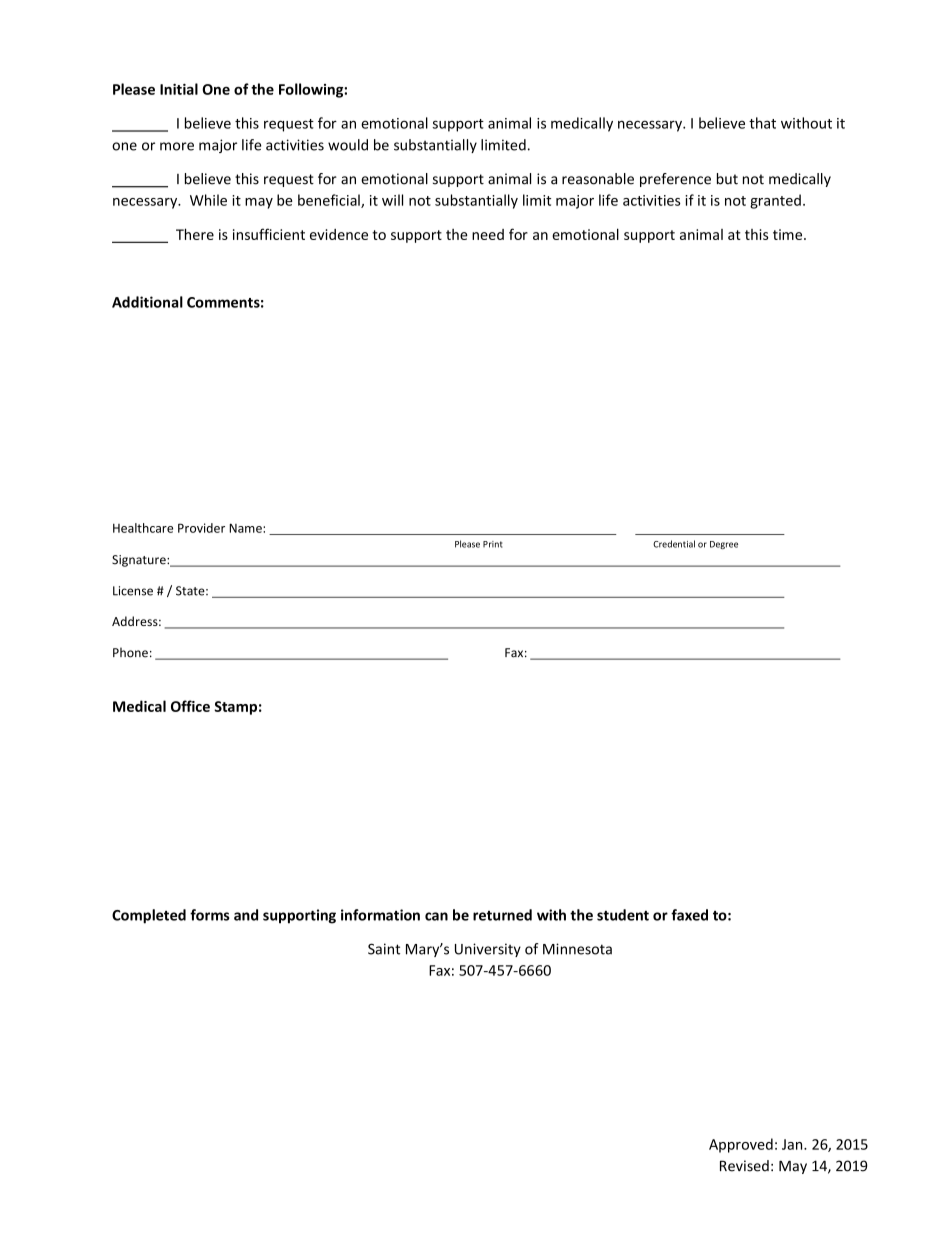  What do you see at coordinates (210, 915) in the page?
I see `forms` at bounding box center [210, 915].
